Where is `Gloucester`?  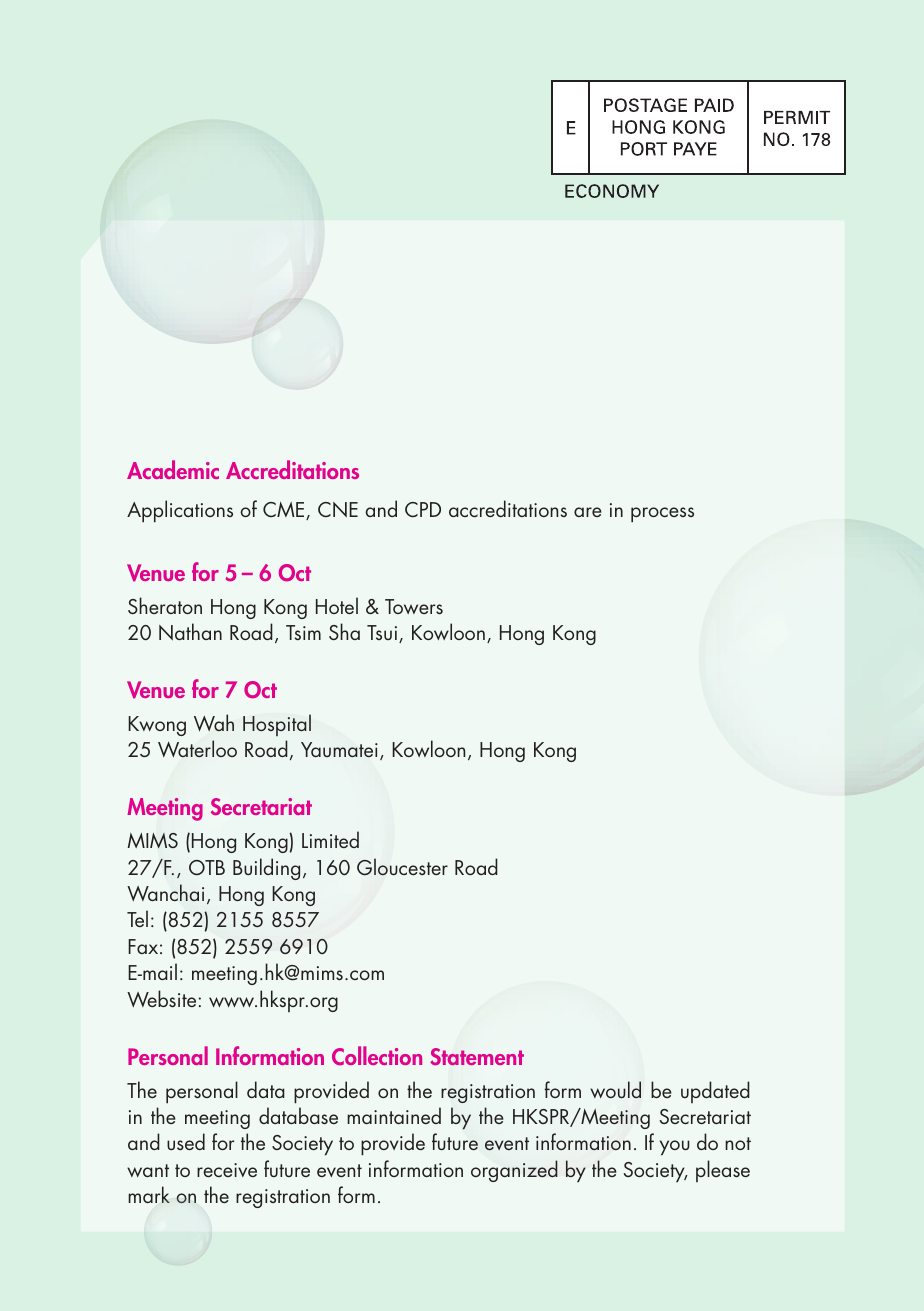
Gloucester is located at coordinates (402, 867).
